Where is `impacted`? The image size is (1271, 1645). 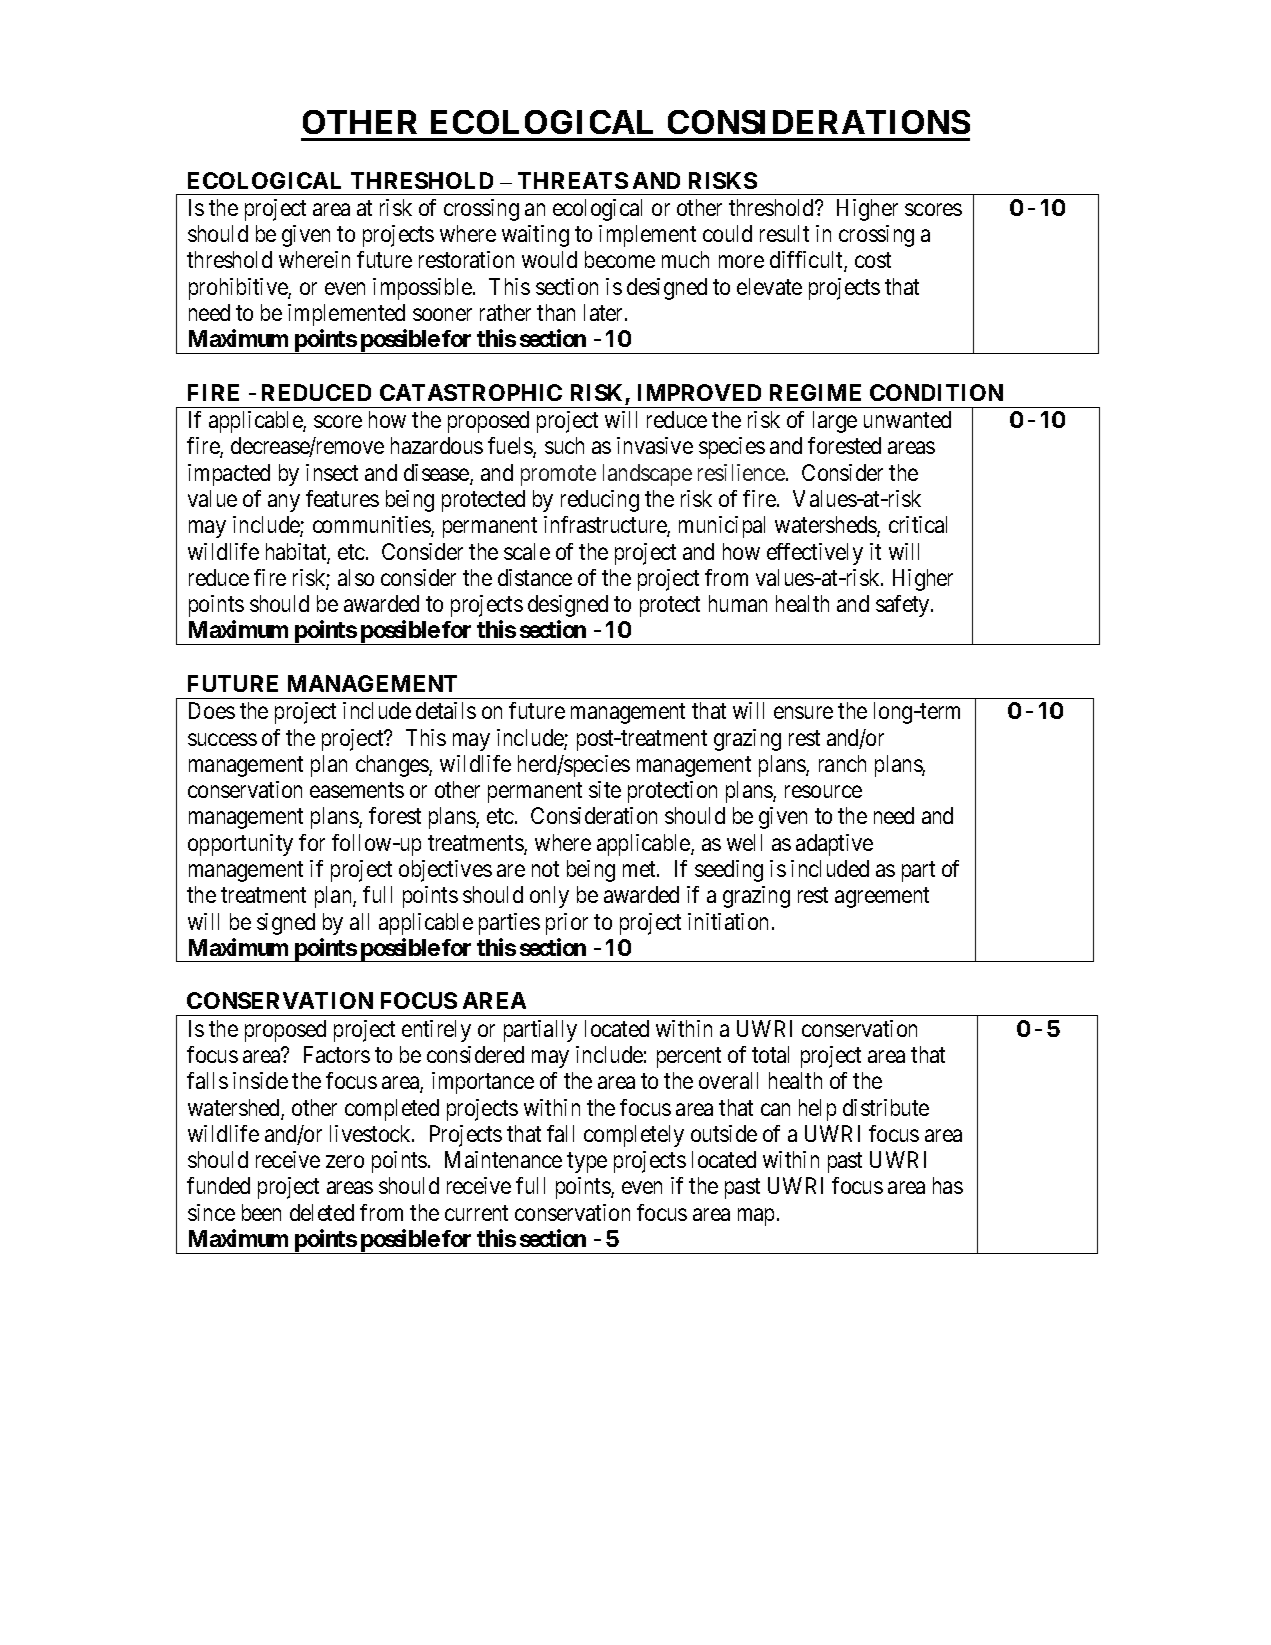 impacted is located at coordinates (229, 475).
